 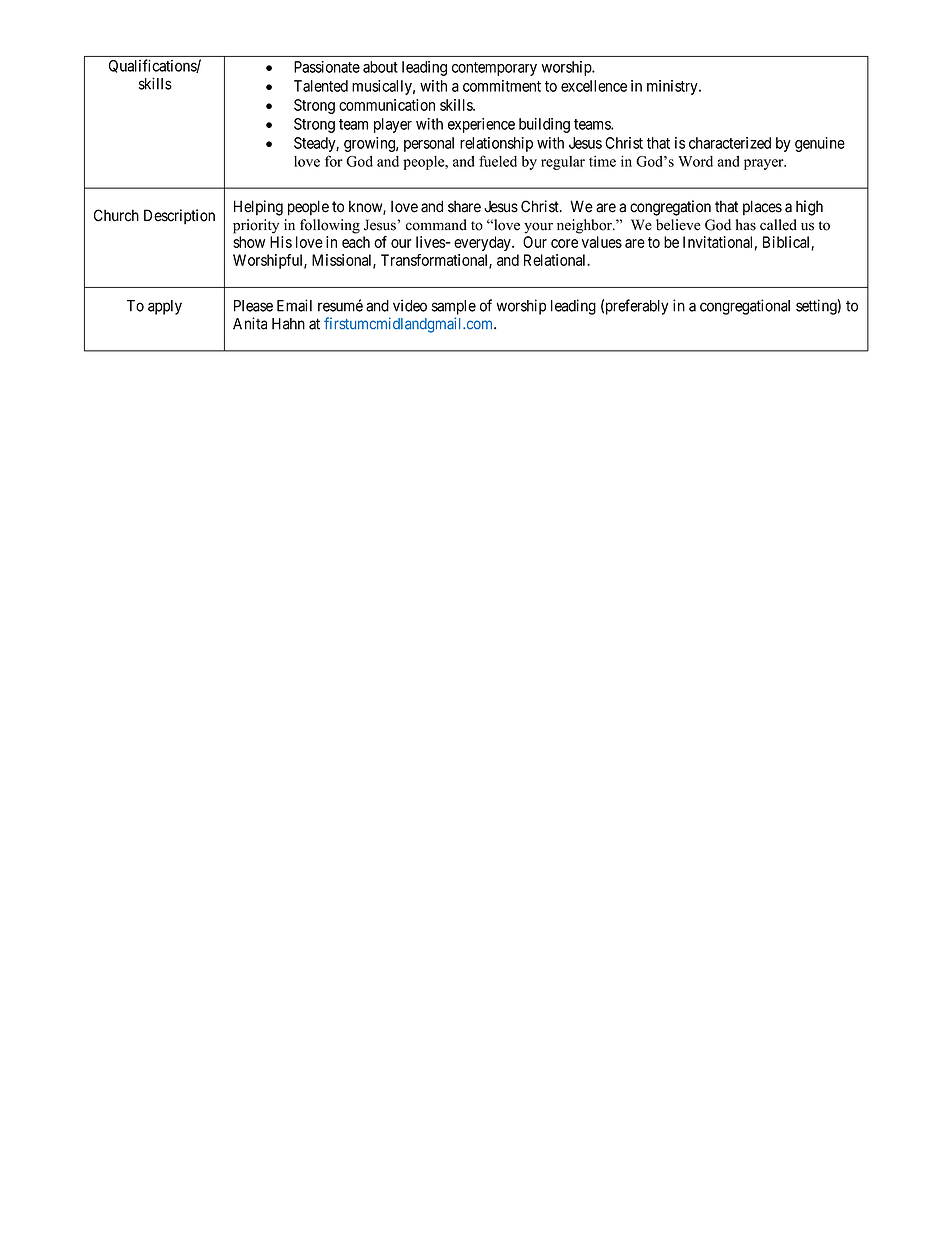 What do you see at coordinates (327, 67) in the screenshot?
I see `Passionate` at bounding box center [327, 67].
